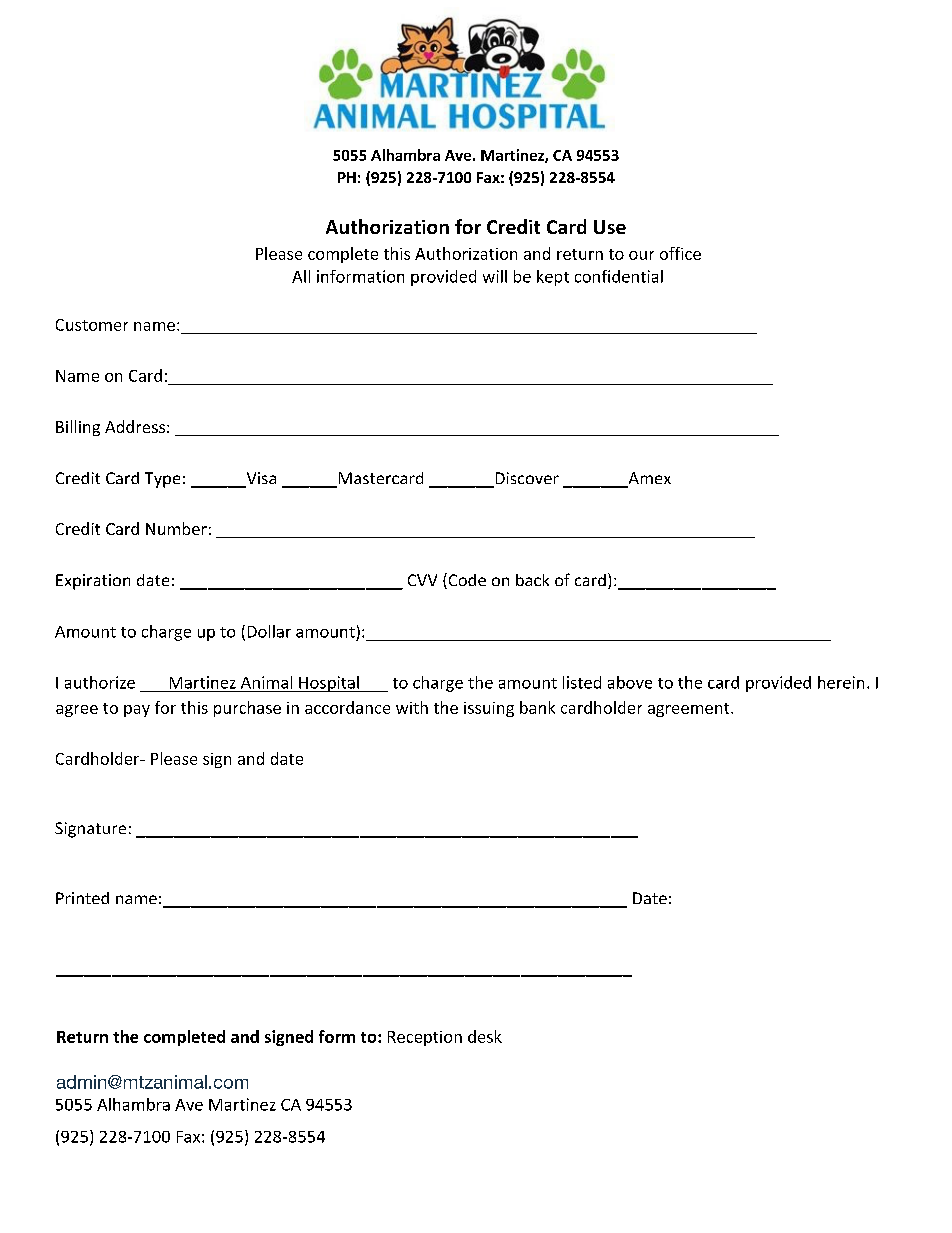 Image resolution: width=952 pixels, height=1233 pixels. Describe the element at coordinates (301, 276) in the screenshot. I see `All` at that location.
